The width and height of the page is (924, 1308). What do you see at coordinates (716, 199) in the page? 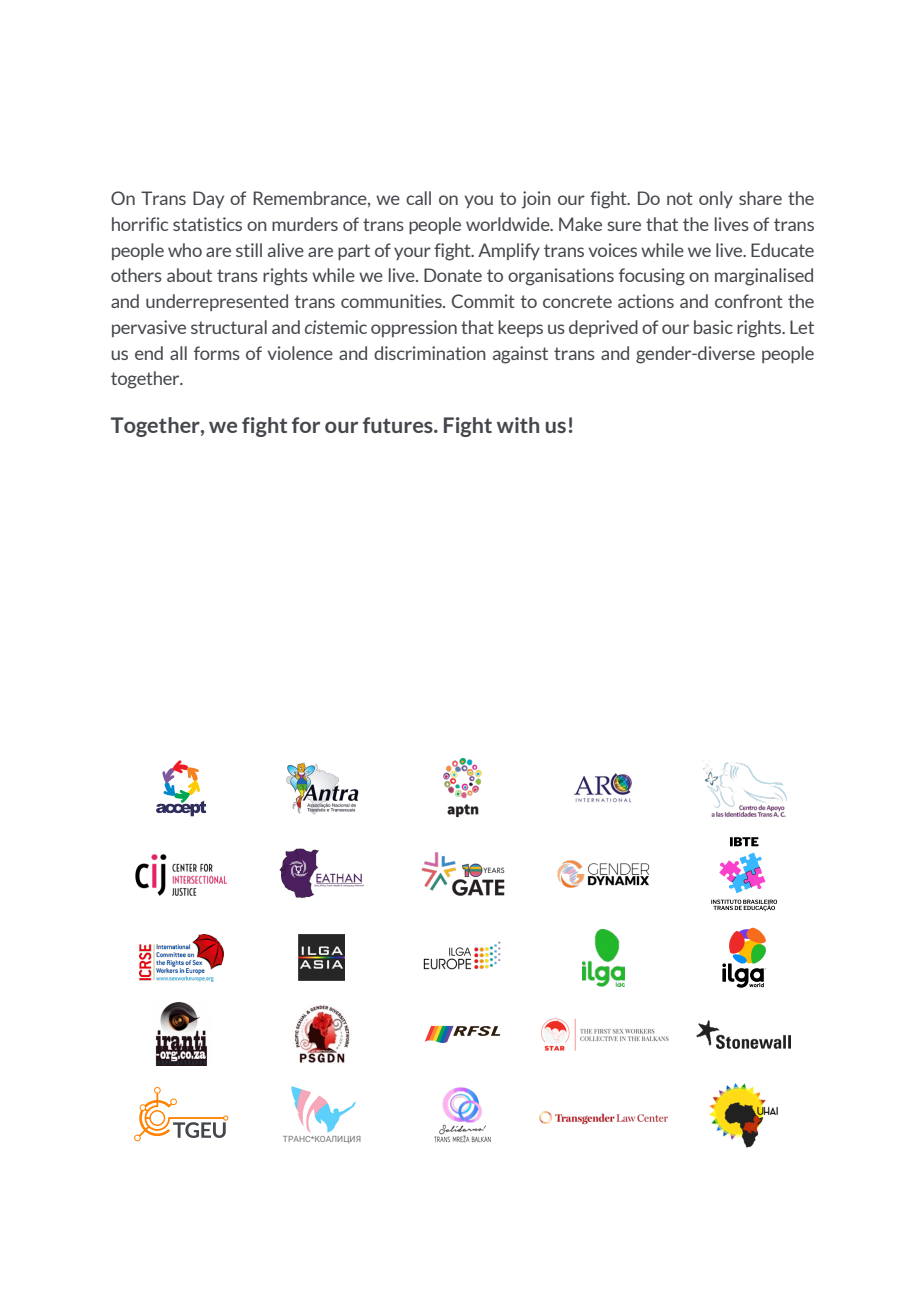
I see `only` at bounding box center [716, 199].
